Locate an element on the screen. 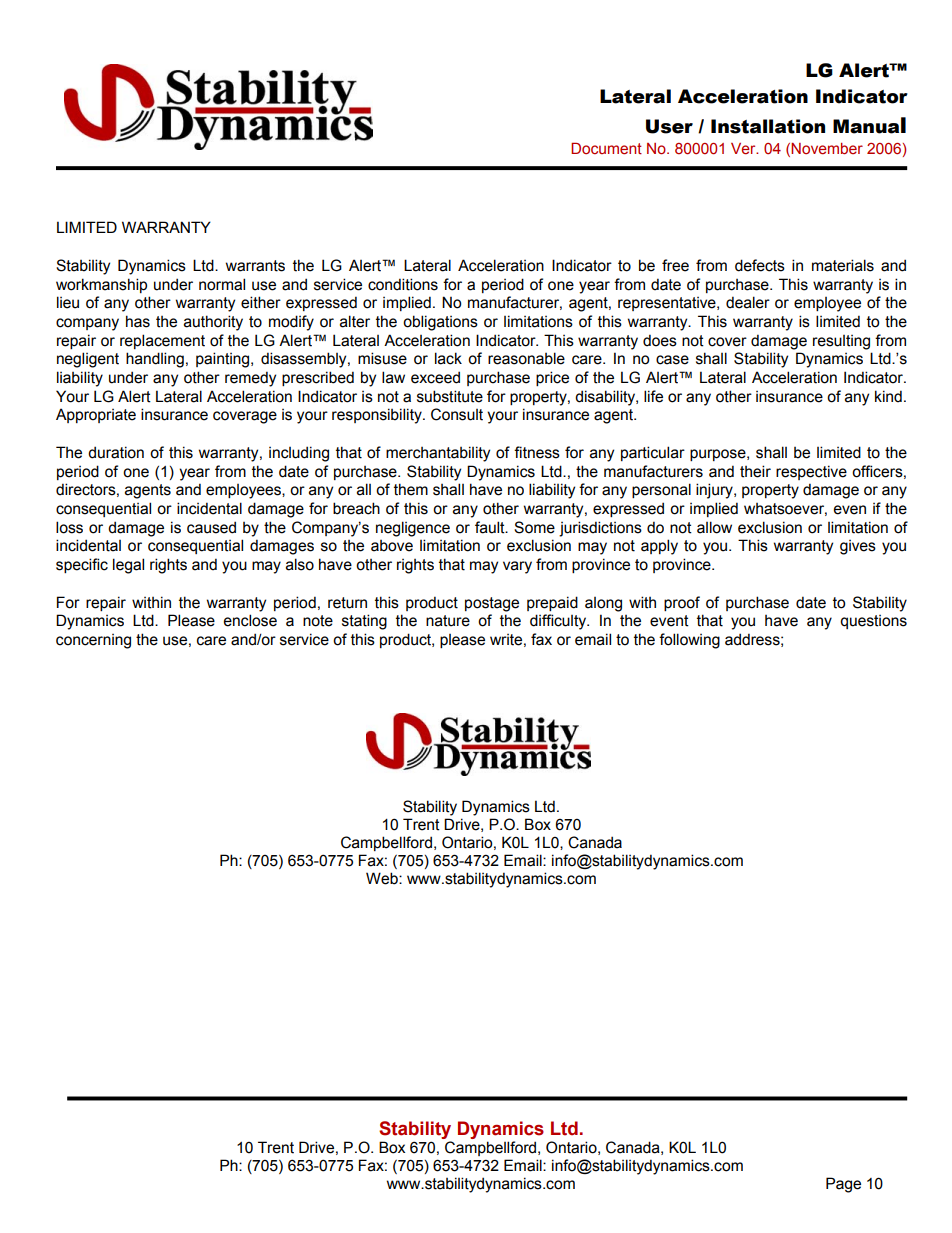  Page is located at coordinates (843, 1185).
